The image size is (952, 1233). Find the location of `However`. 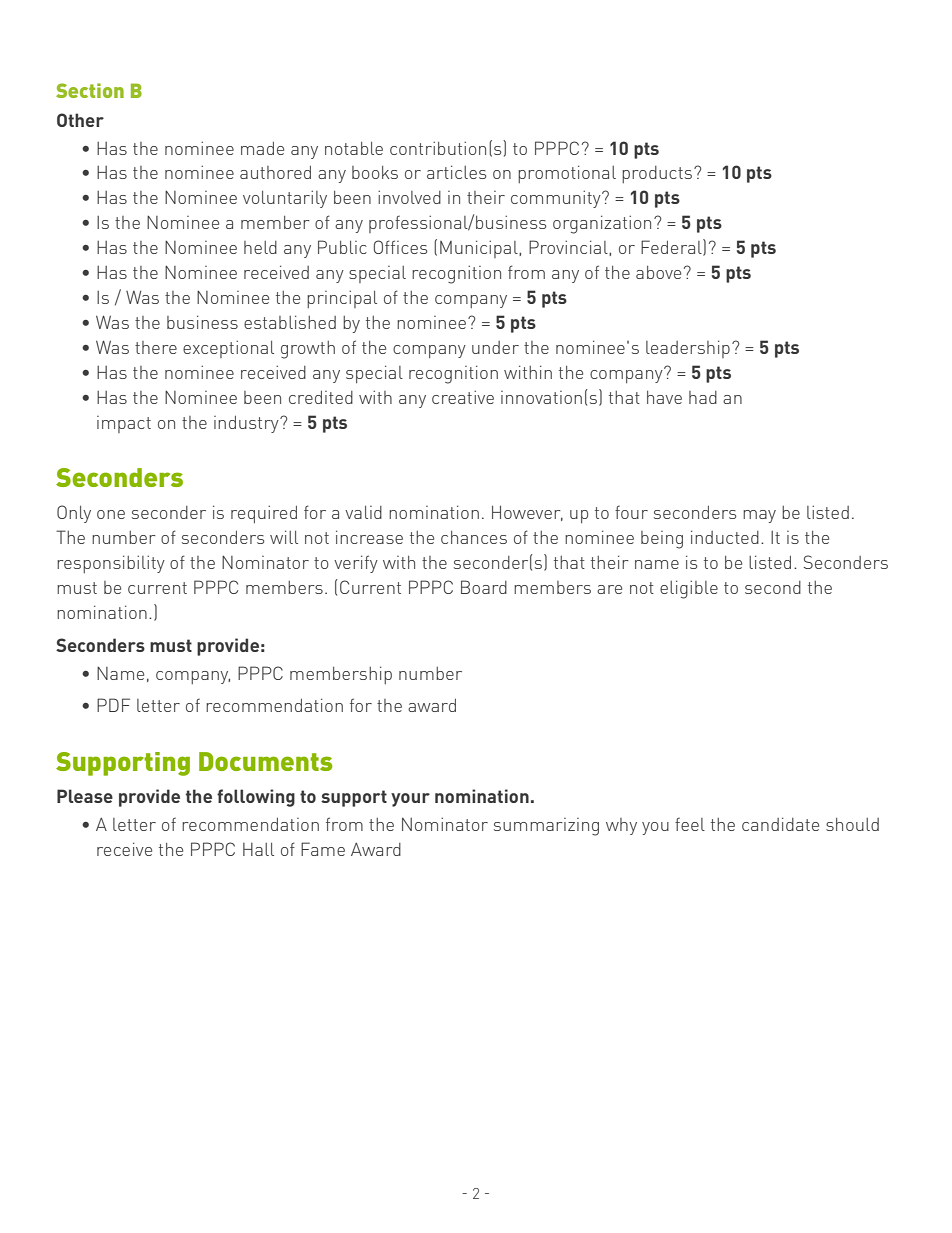

However is located at coordinates (527, 513).
